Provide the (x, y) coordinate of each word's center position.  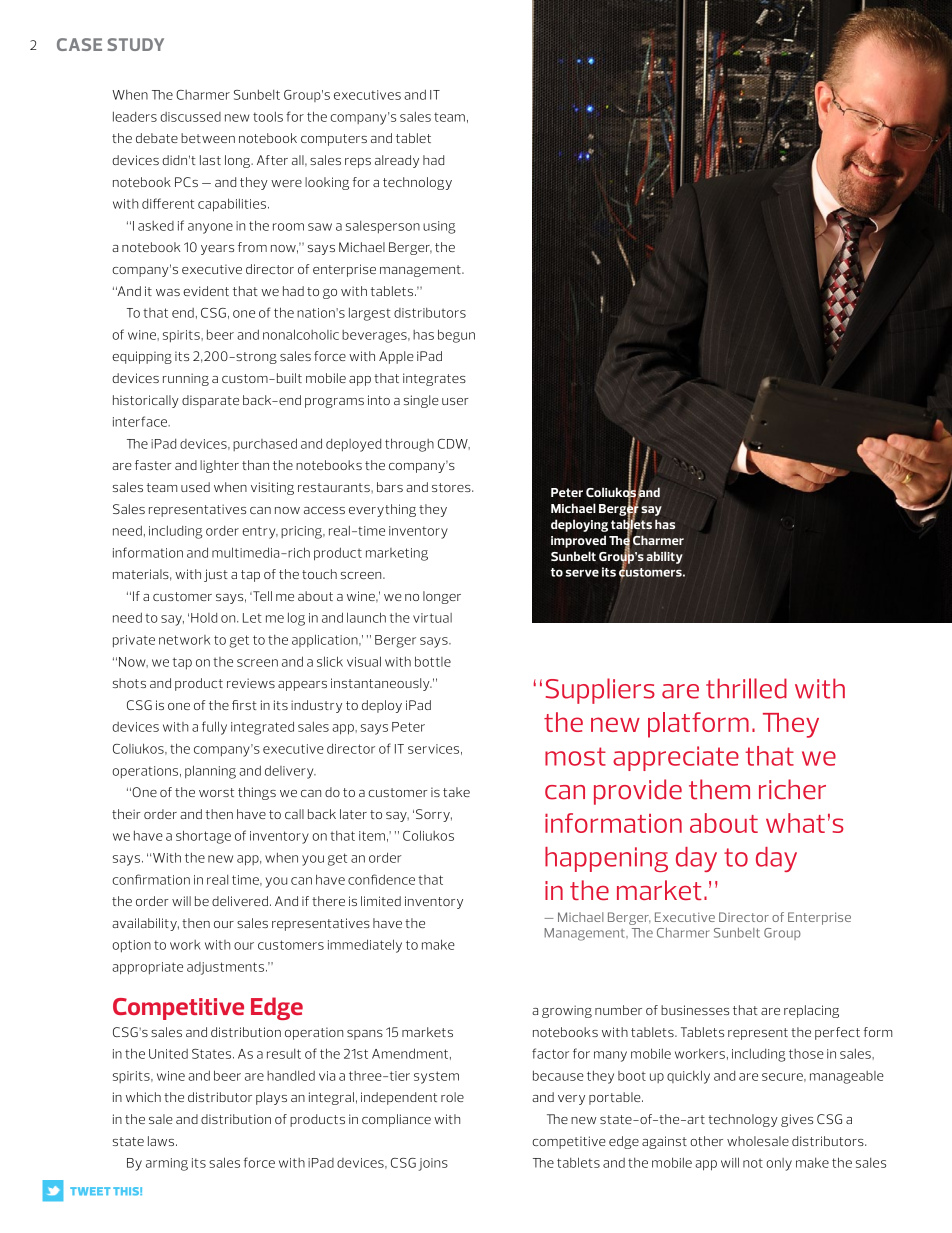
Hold (204, 618)
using (439, 227)
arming (167, 1164)
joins (433, 1164)
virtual (432, 618)
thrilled (746, 688)
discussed (190, 117)
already (397, 161)
